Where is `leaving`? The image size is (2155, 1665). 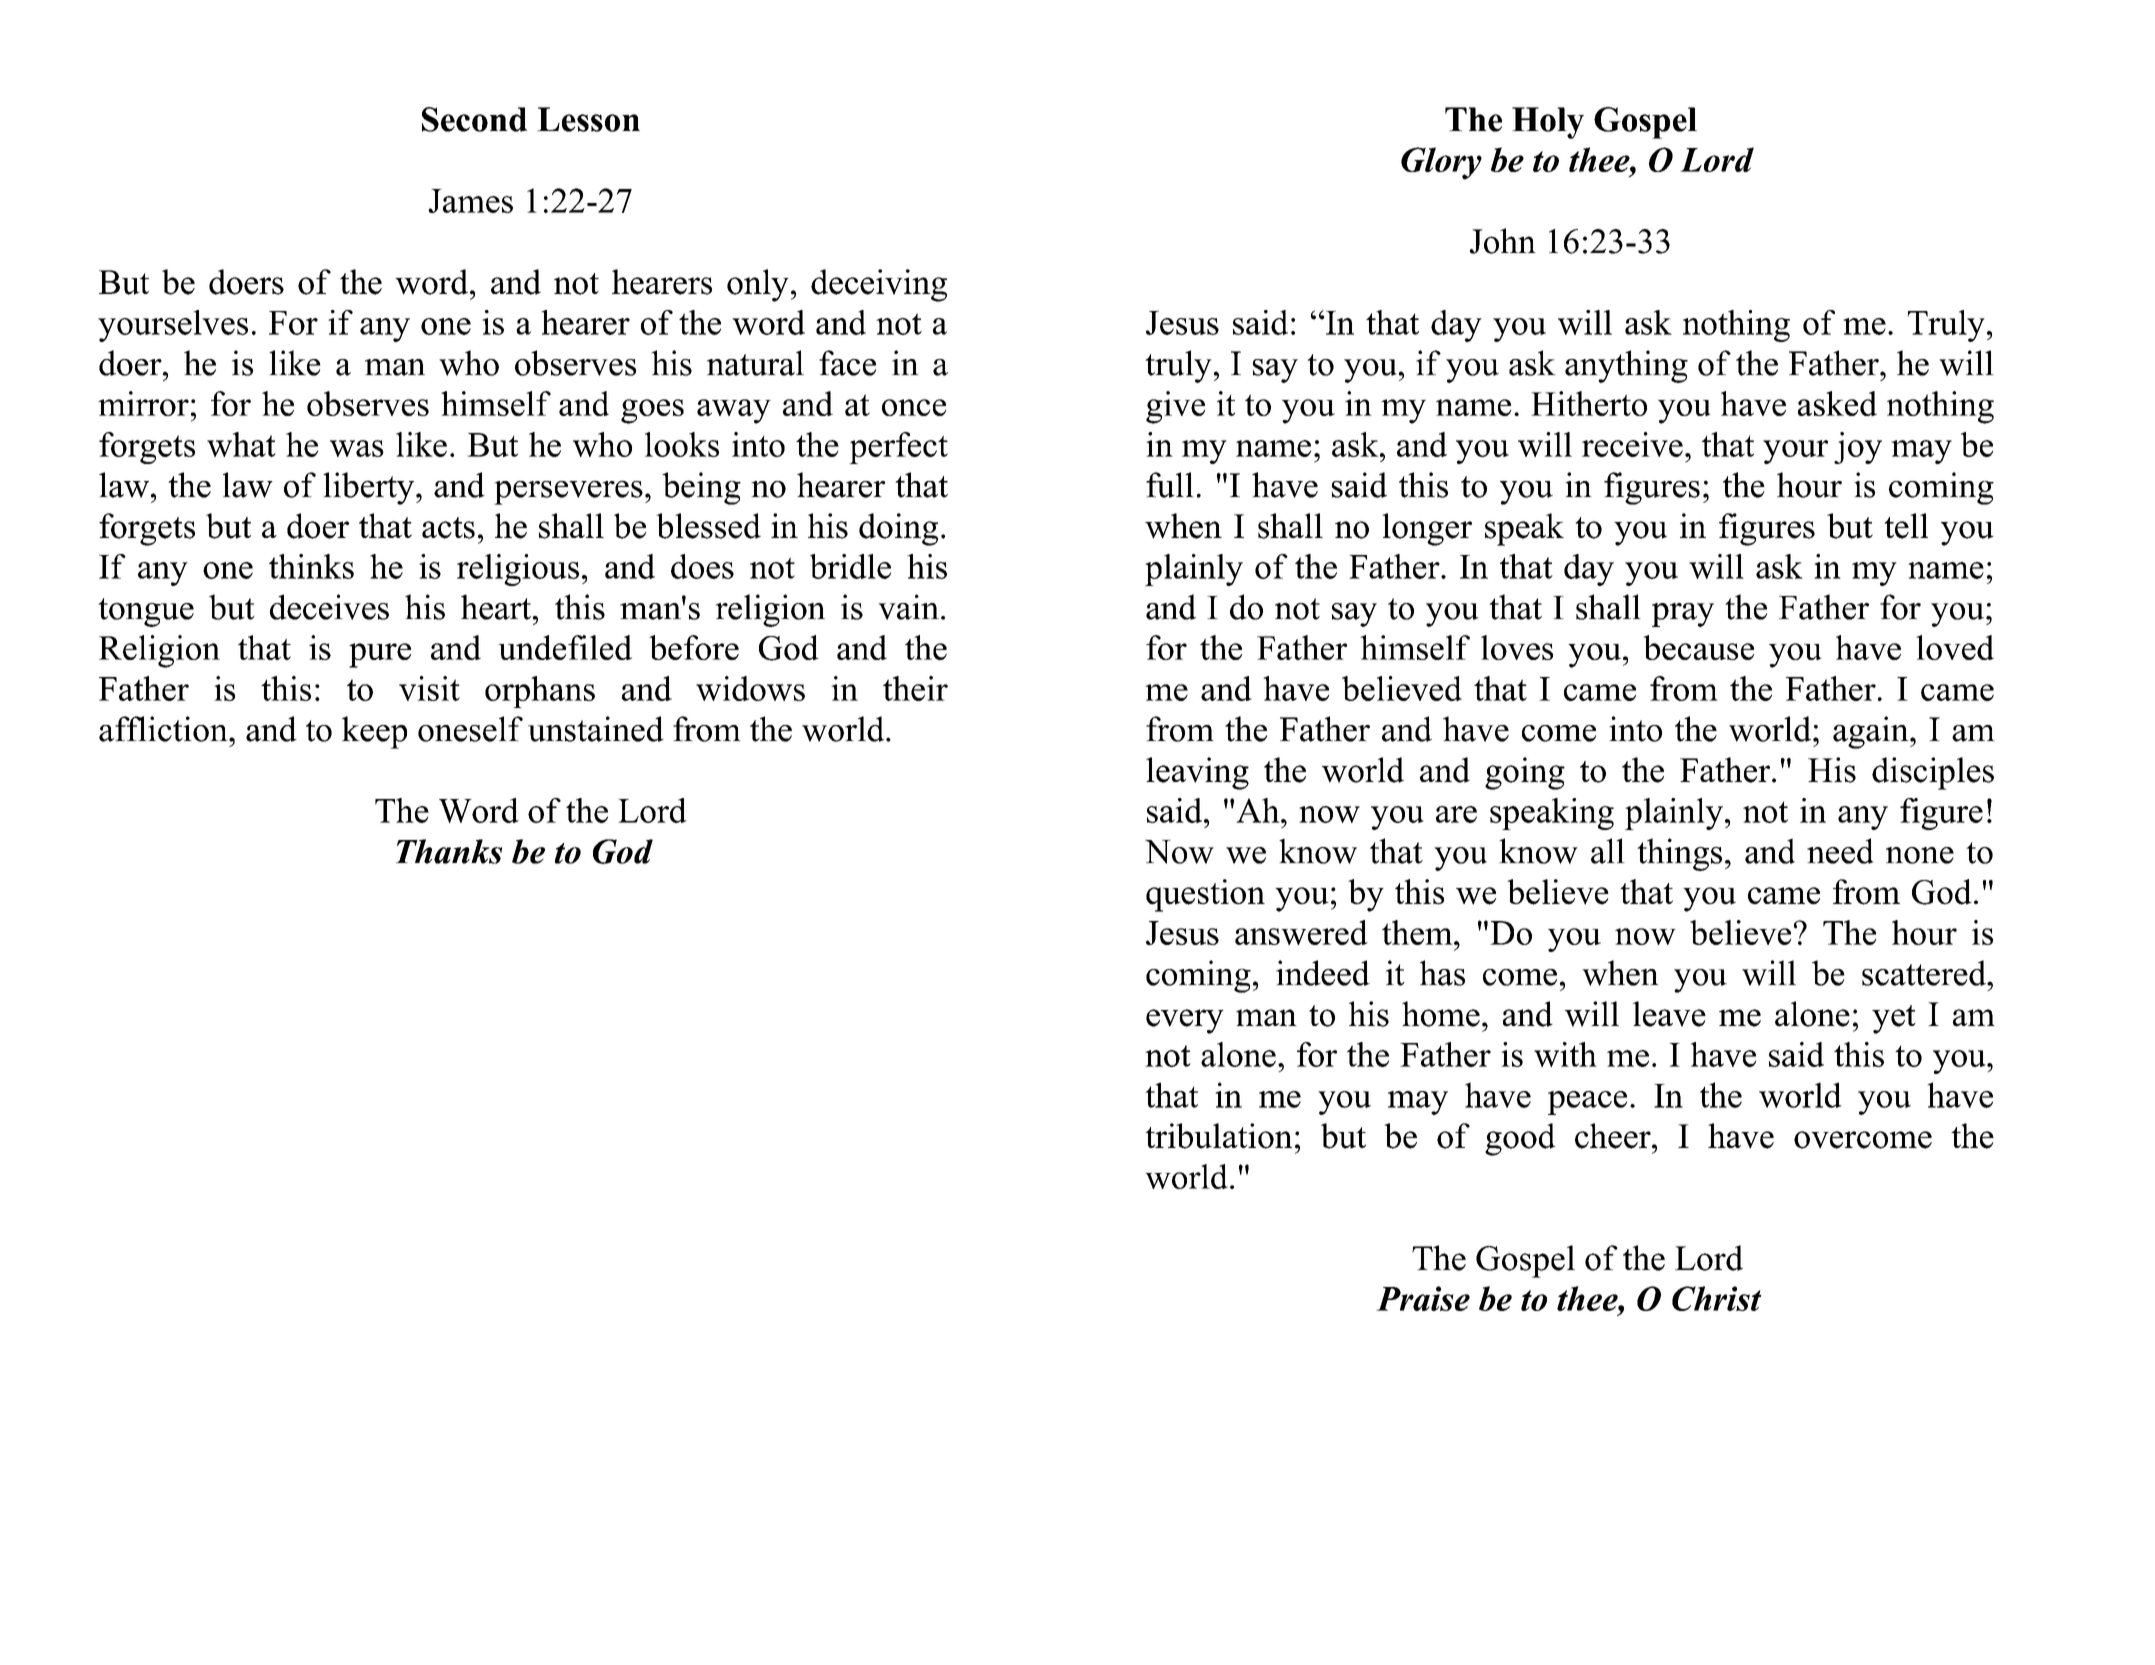
leaving is located at coordinates (1197, 773).
